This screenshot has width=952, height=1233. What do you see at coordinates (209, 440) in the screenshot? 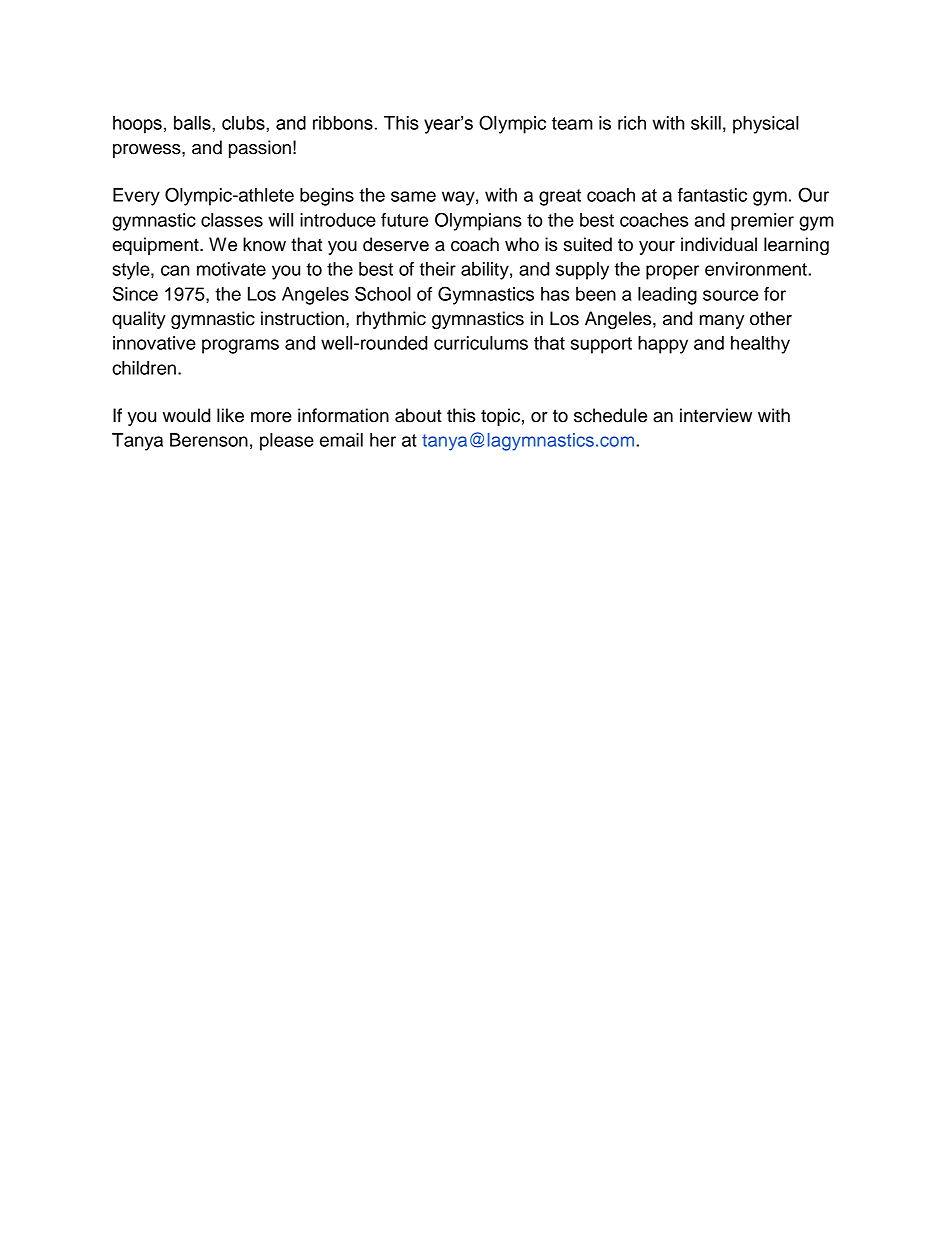
I see `Berenson` at bounding box center [209, 440].
